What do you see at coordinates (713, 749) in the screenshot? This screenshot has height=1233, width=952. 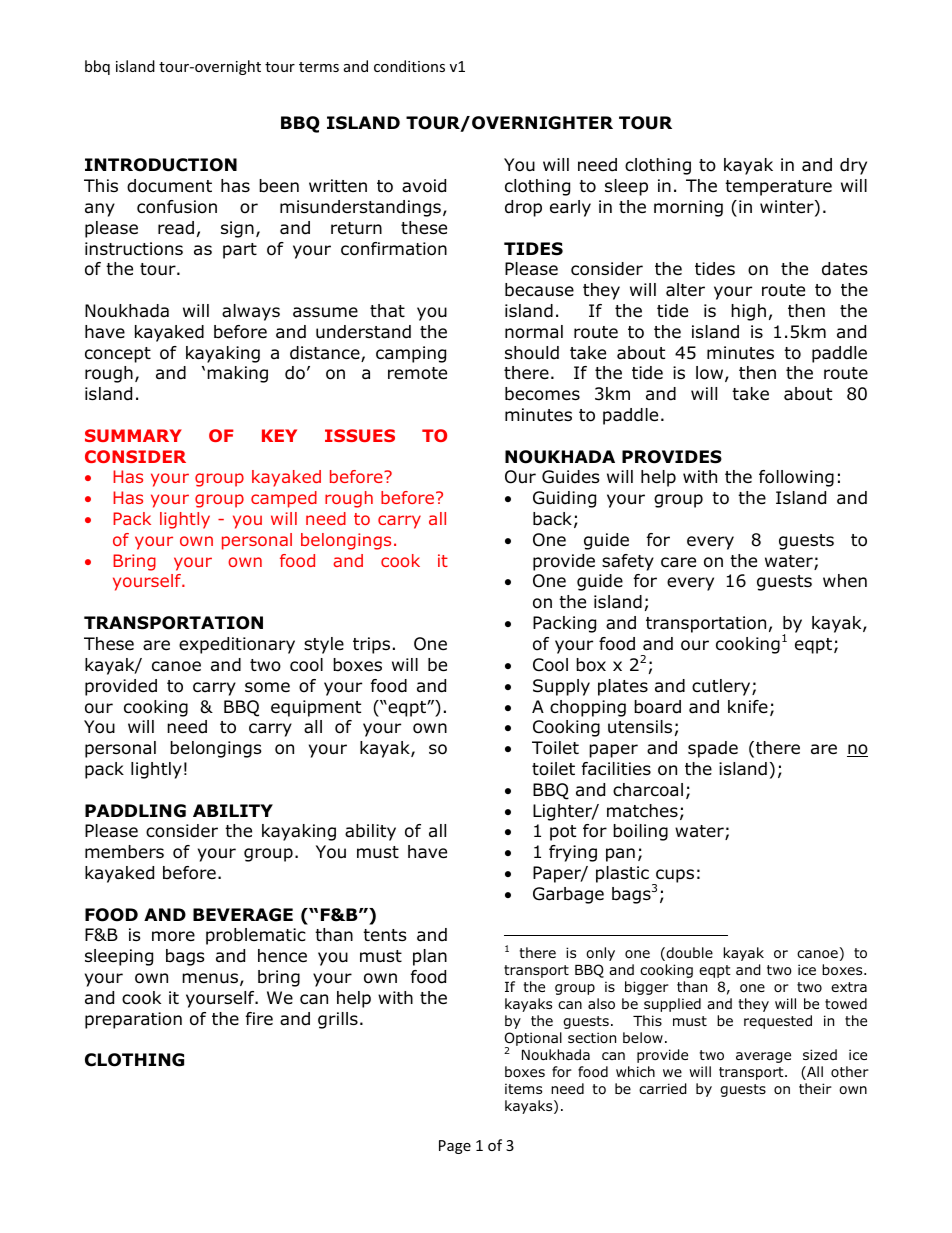 I see `spade` at bounding box center [713, 749].
